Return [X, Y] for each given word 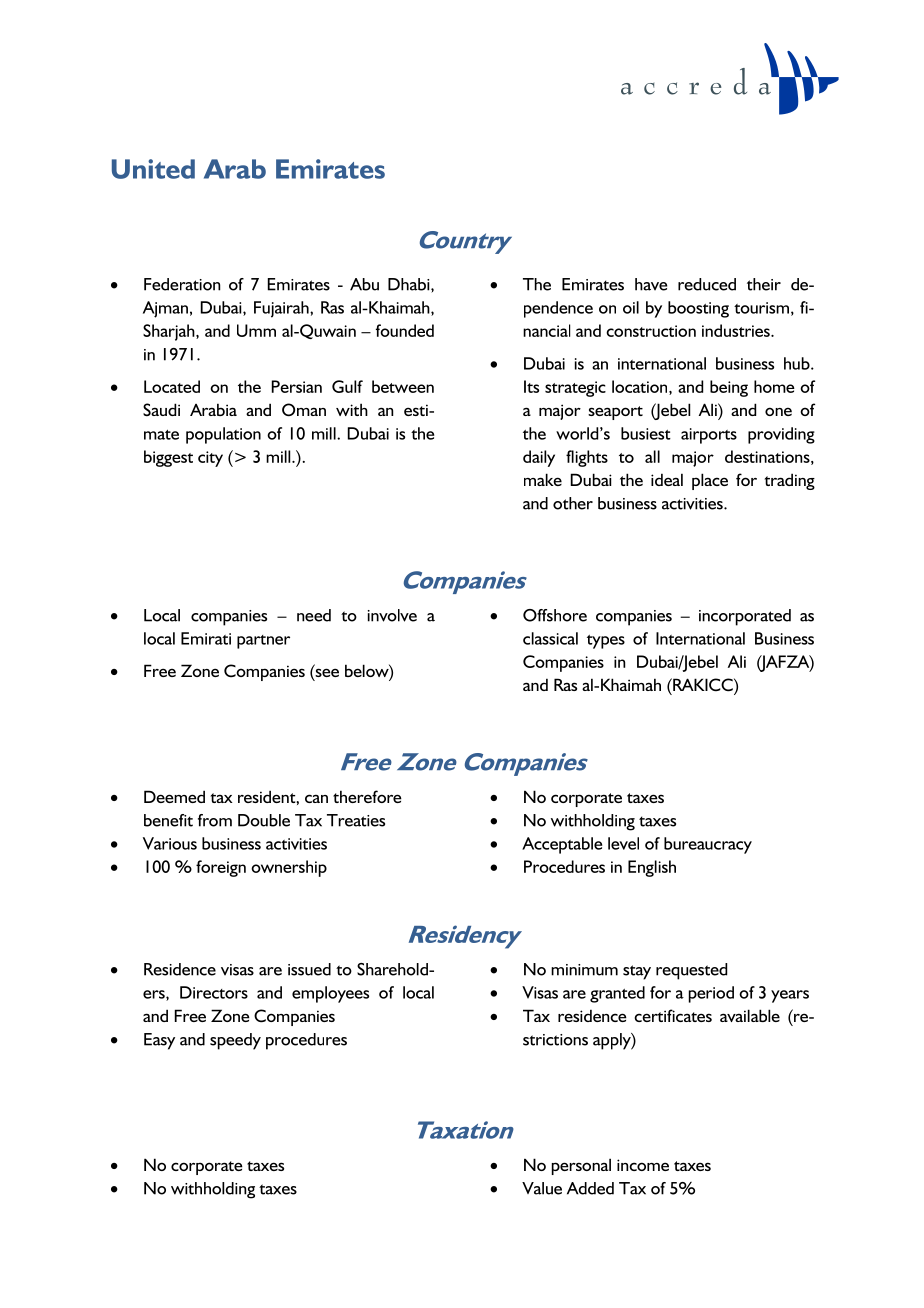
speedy [235, 1041]
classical [550, 638]
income [643, 1165]
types [606, 642]
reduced [707, 284]
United [153, 169]
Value [542, 1188]
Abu [364, 284]
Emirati [206, 638]
